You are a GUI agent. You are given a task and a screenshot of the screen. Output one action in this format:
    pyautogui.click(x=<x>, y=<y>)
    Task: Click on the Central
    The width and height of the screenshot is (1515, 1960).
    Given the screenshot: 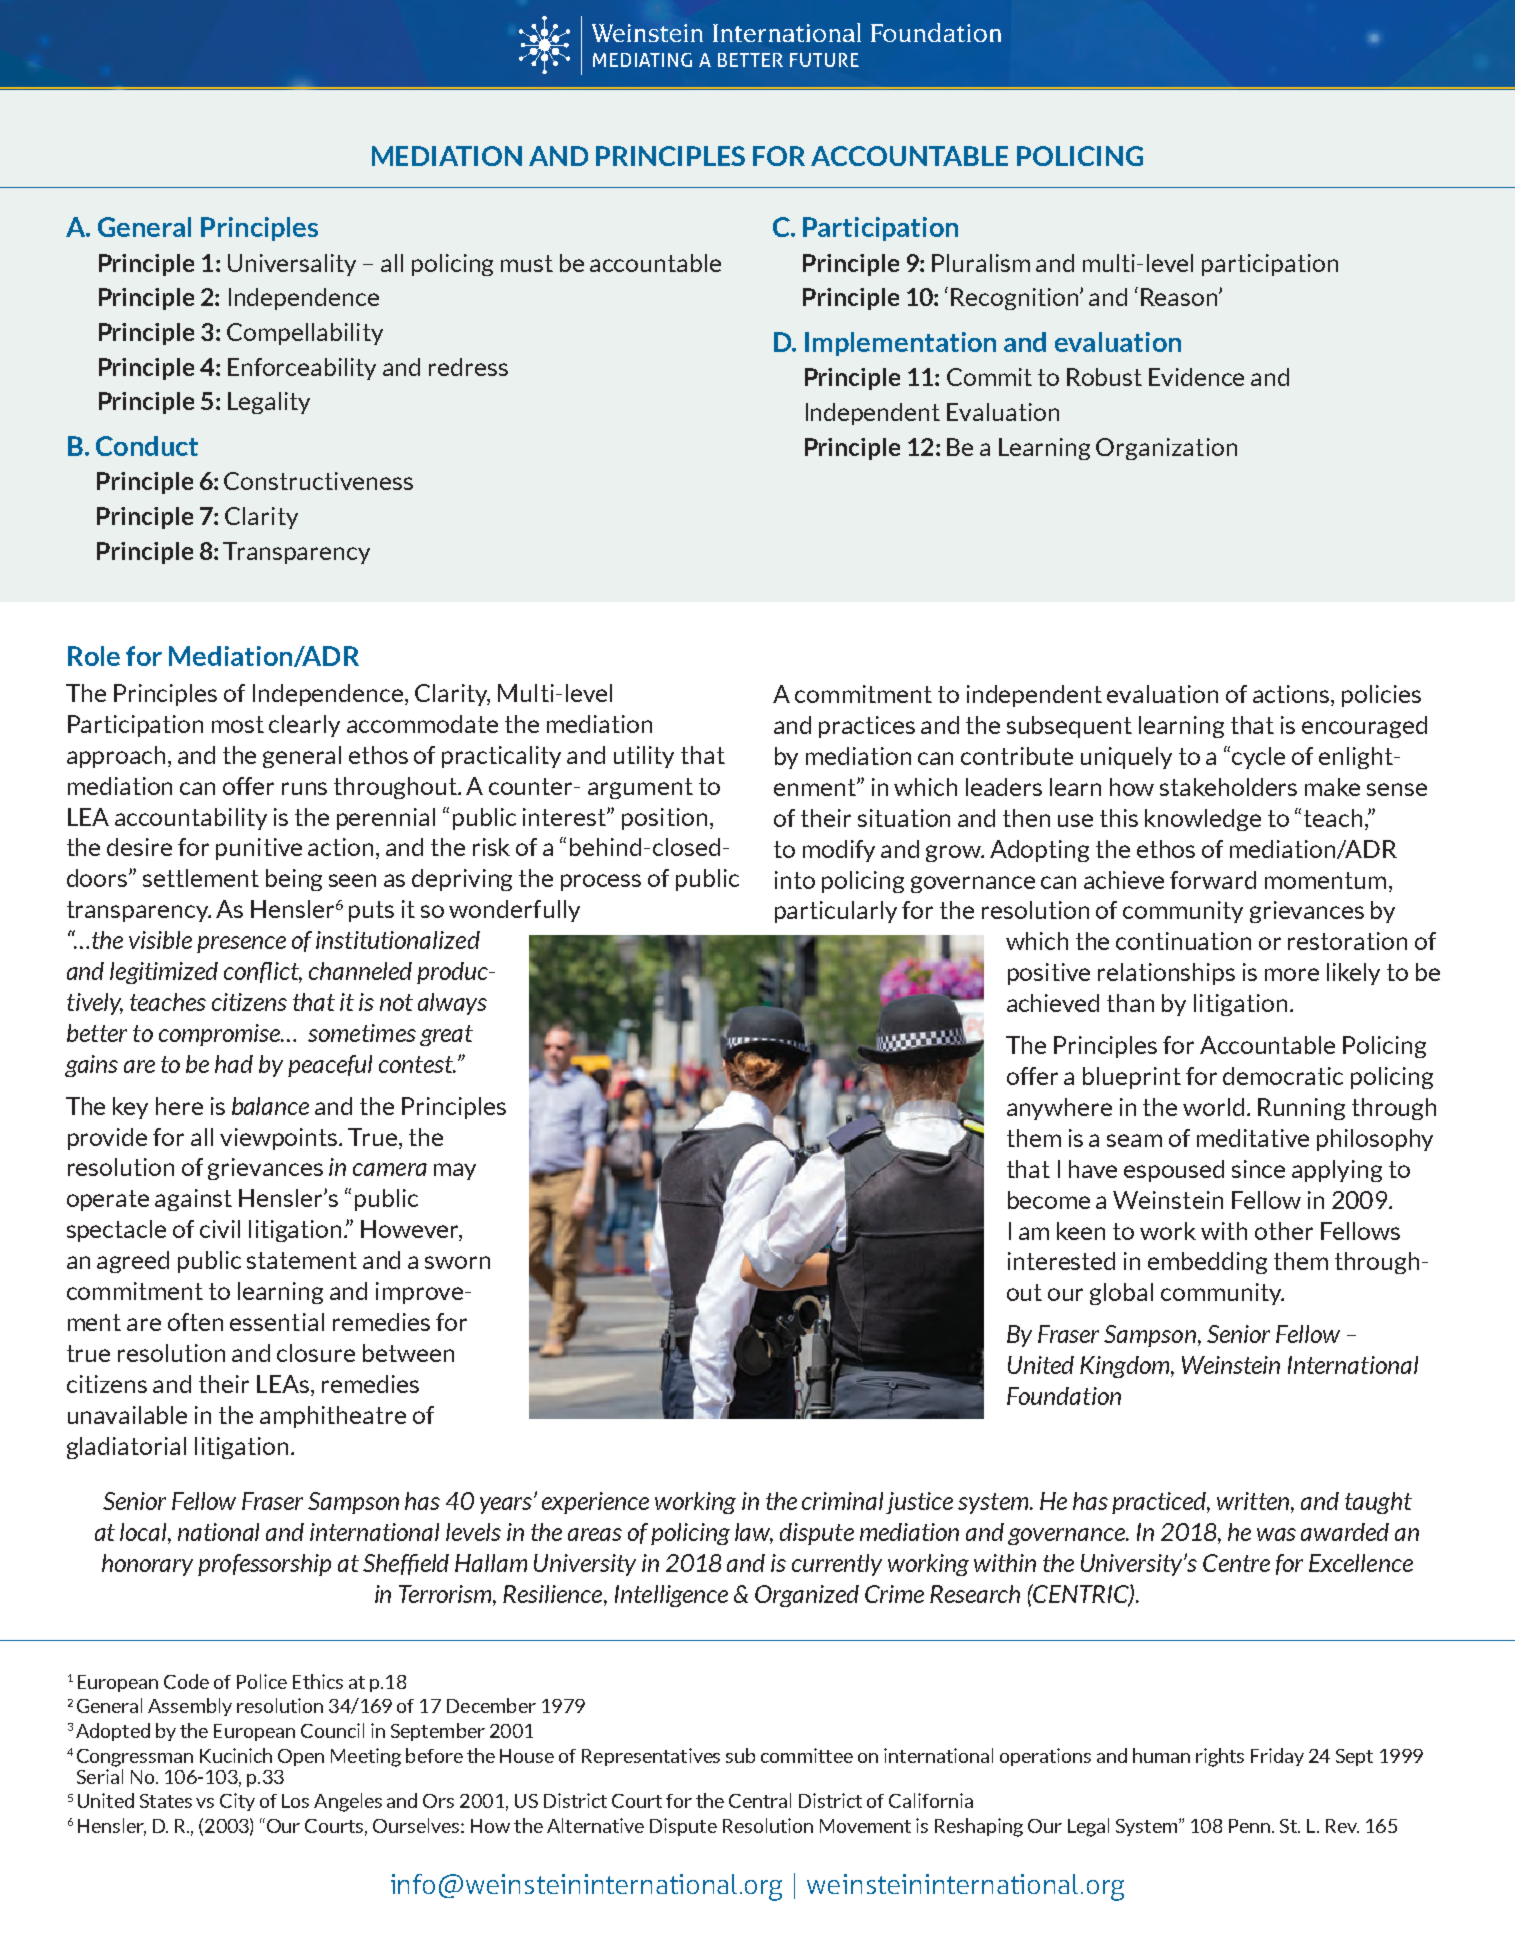 What is the action you would take?
    pyautogui.click(x=760, y=1800)
